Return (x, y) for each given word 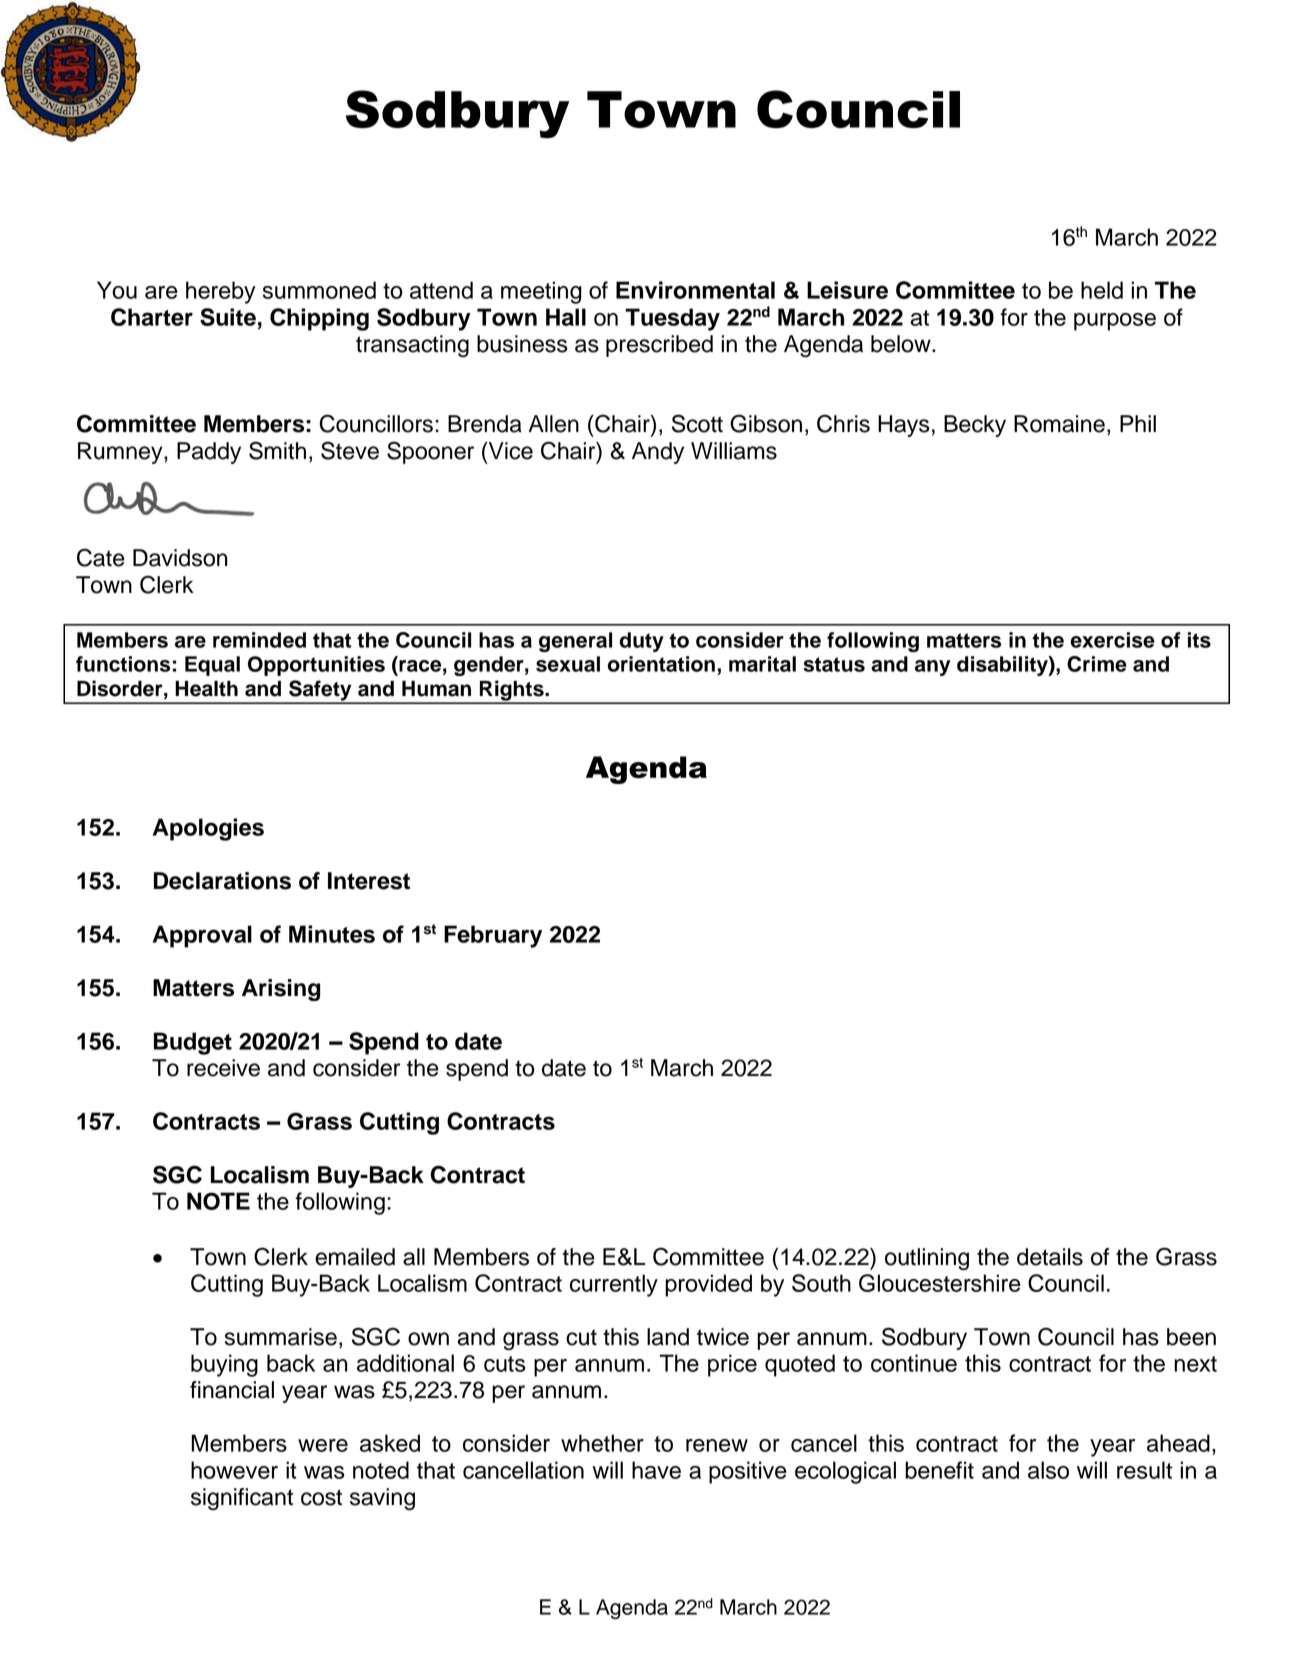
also (1048, 1470)
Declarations (222, 881)
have (656, 1470)
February (493, 936)
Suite (228, 317)
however (234, 1470)
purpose (1115, 322)
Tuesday (672, 319)
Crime (1097, 664)
